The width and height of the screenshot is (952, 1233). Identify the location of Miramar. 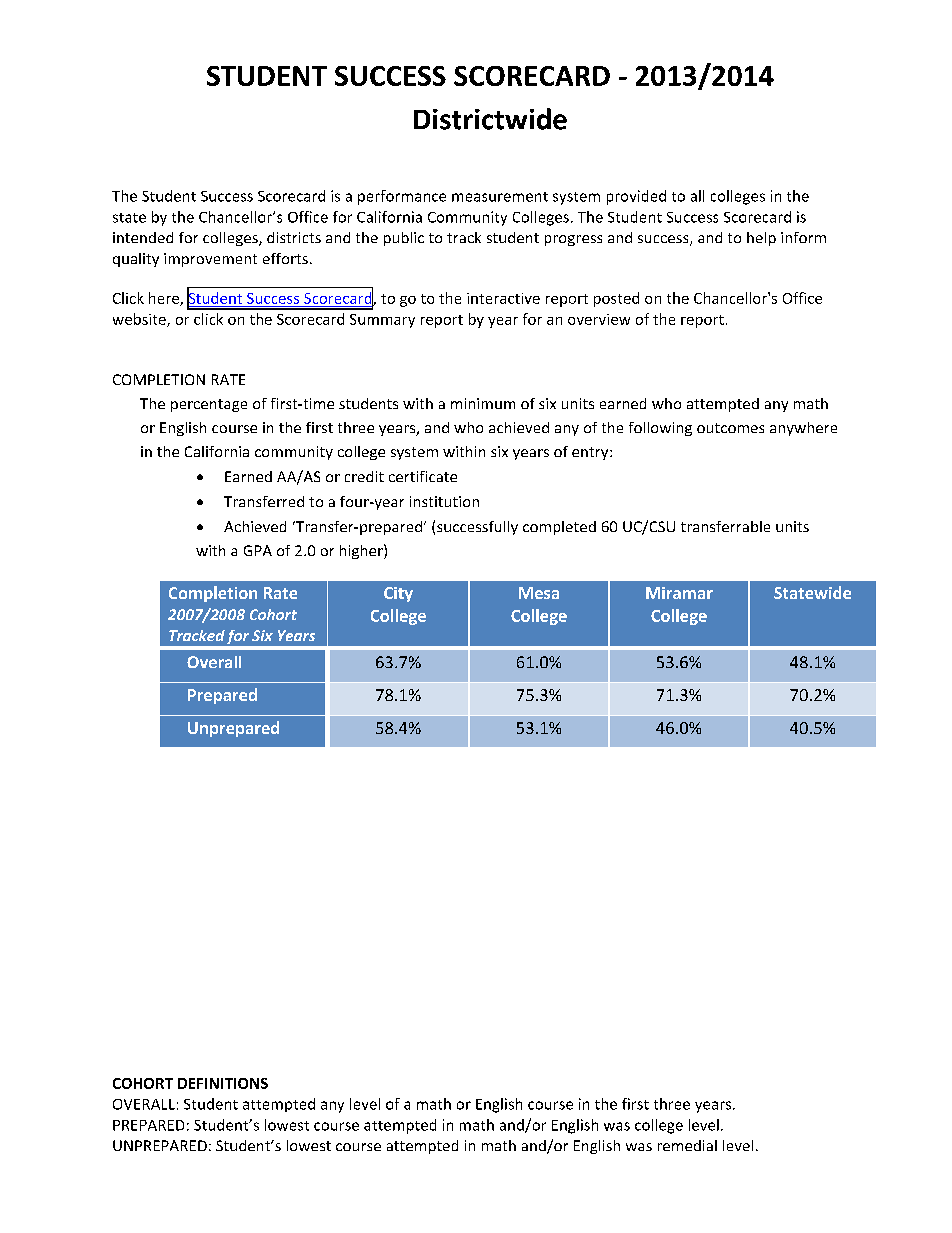
(679, 593).
